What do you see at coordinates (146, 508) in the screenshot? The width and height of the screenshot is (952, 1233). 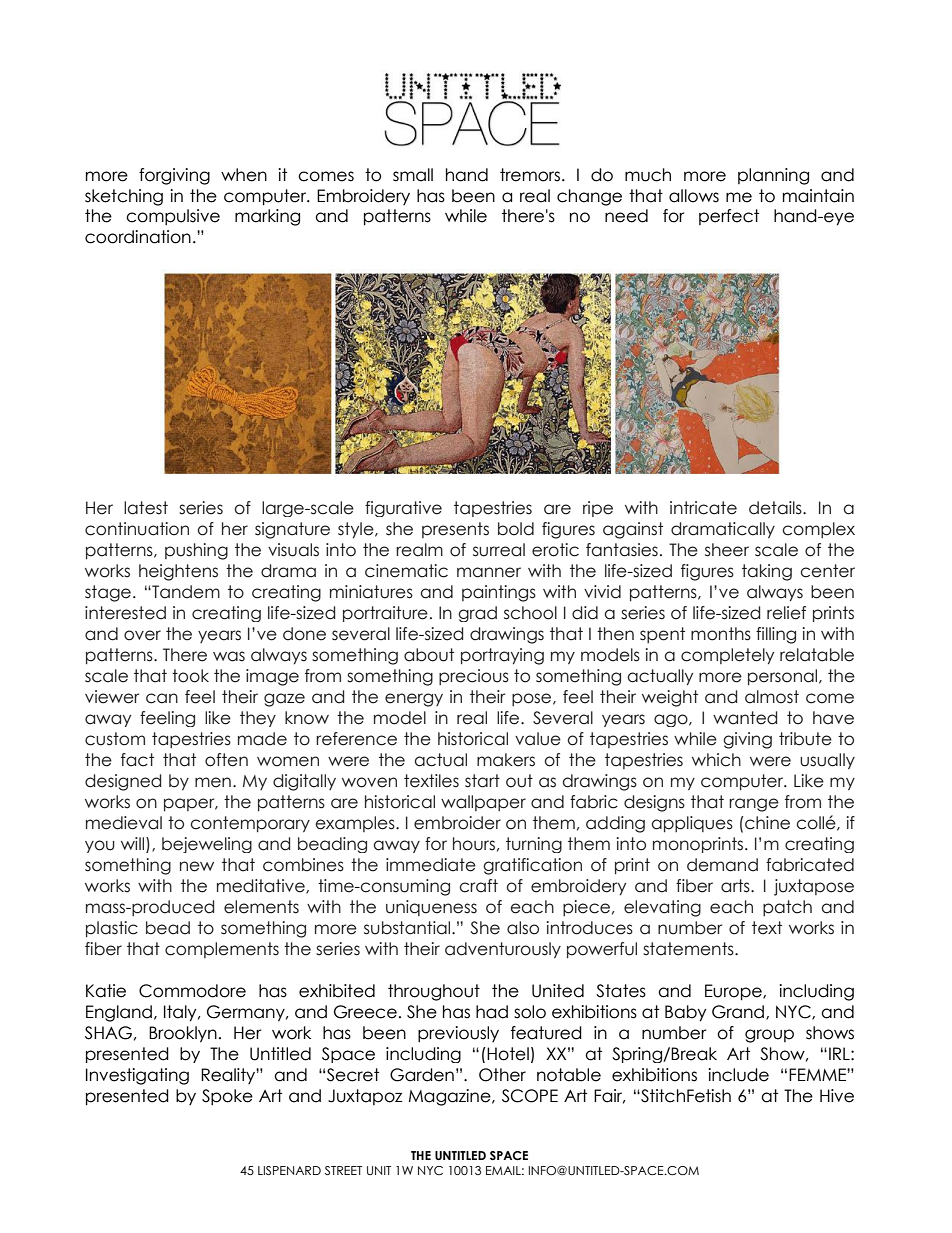 I see `latest` at bounding box center [146, 508].
